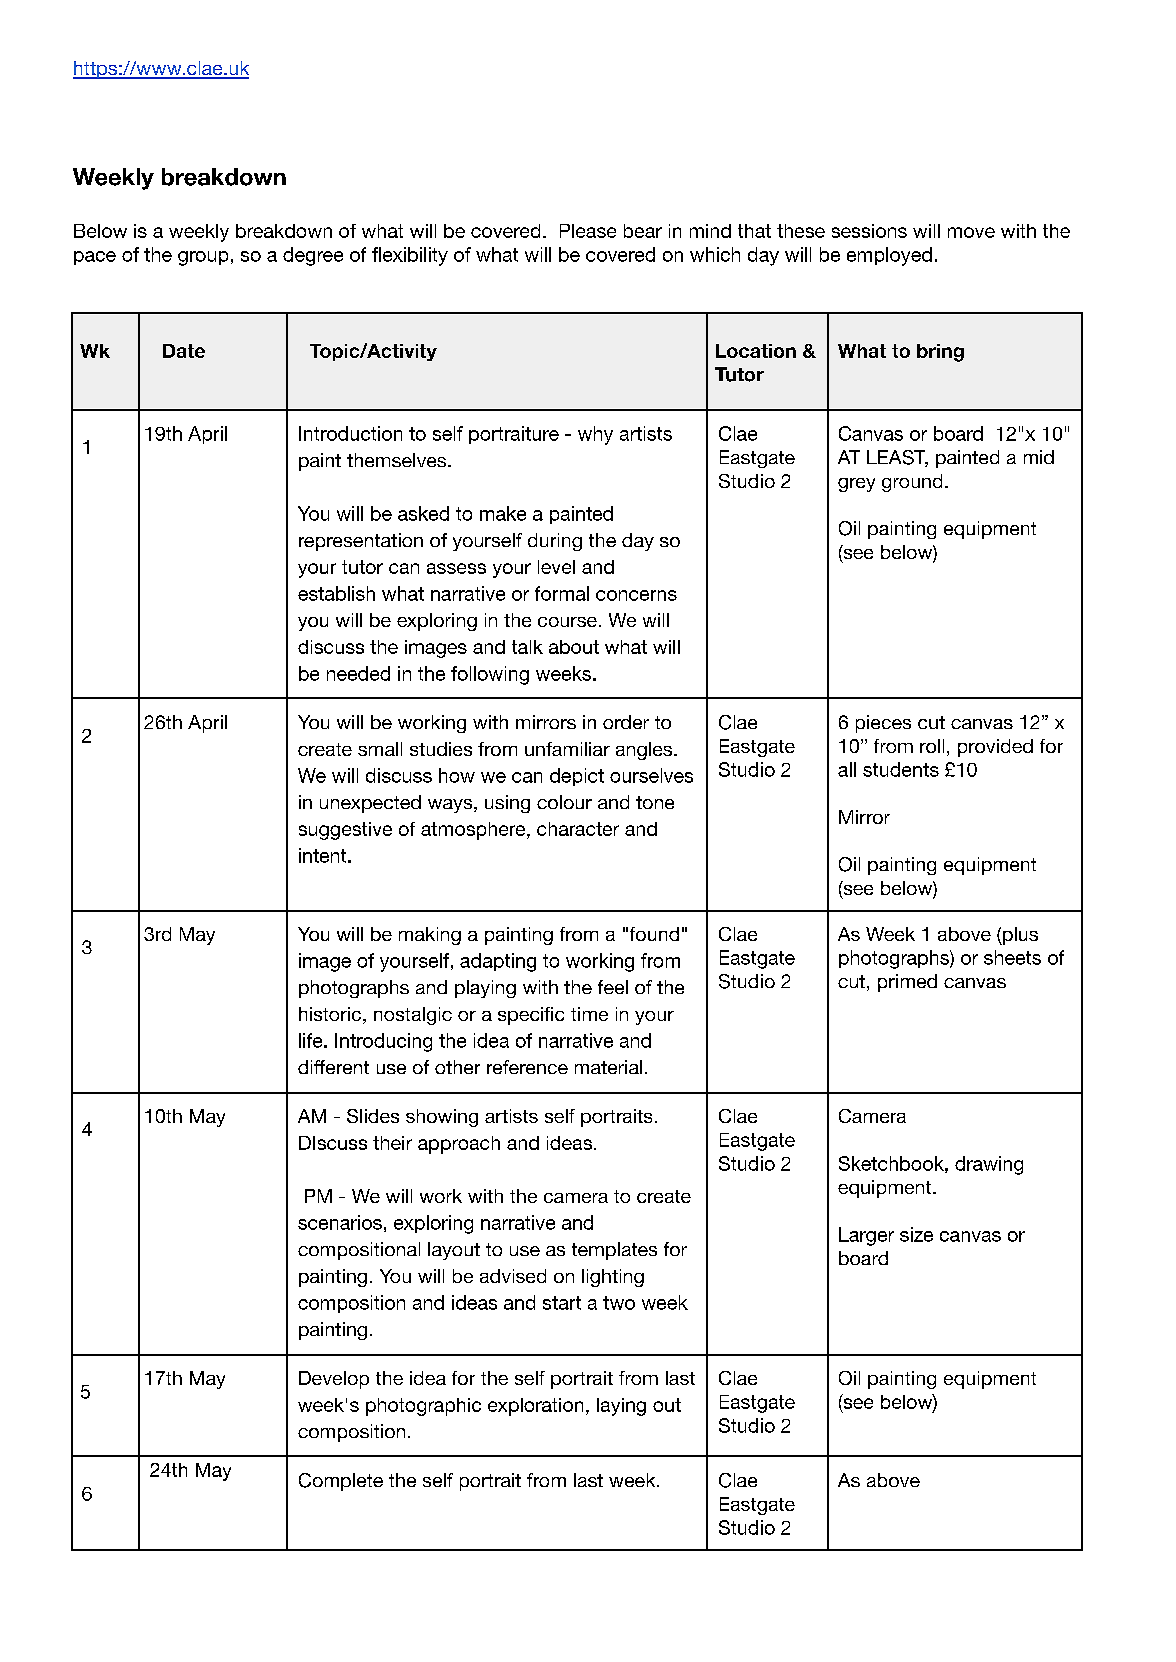 The image size is (1176, 1662). I want to click on different, so click(333, 1067).
